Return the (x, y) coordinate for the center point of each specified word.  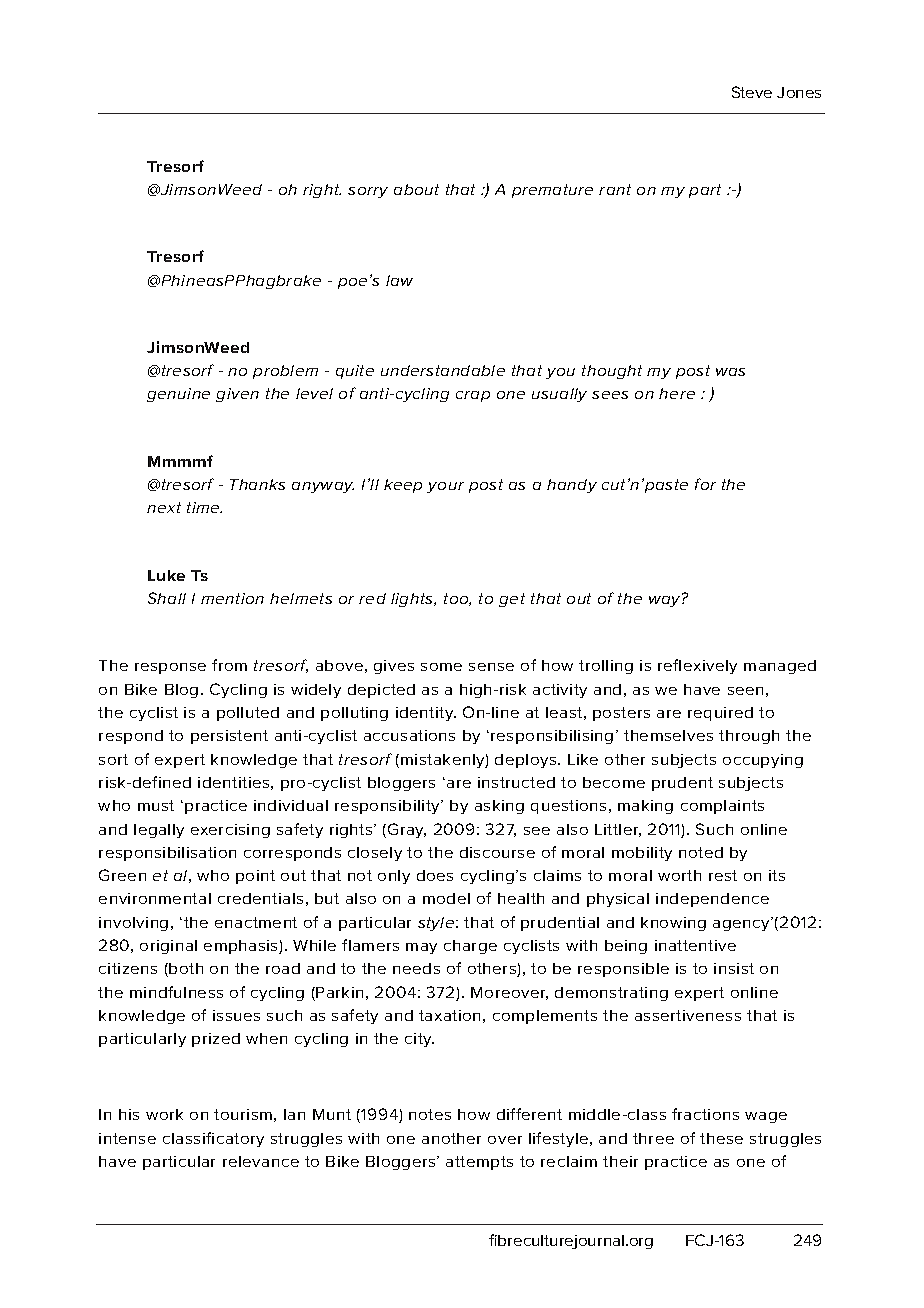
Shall (167, 598)
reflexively (697, 666)
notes (430, 1114)
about (416, 189)
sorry (368, 192)
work (164, 1114)
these (721, 1138)
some (441, 667)
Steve (752, 92)
